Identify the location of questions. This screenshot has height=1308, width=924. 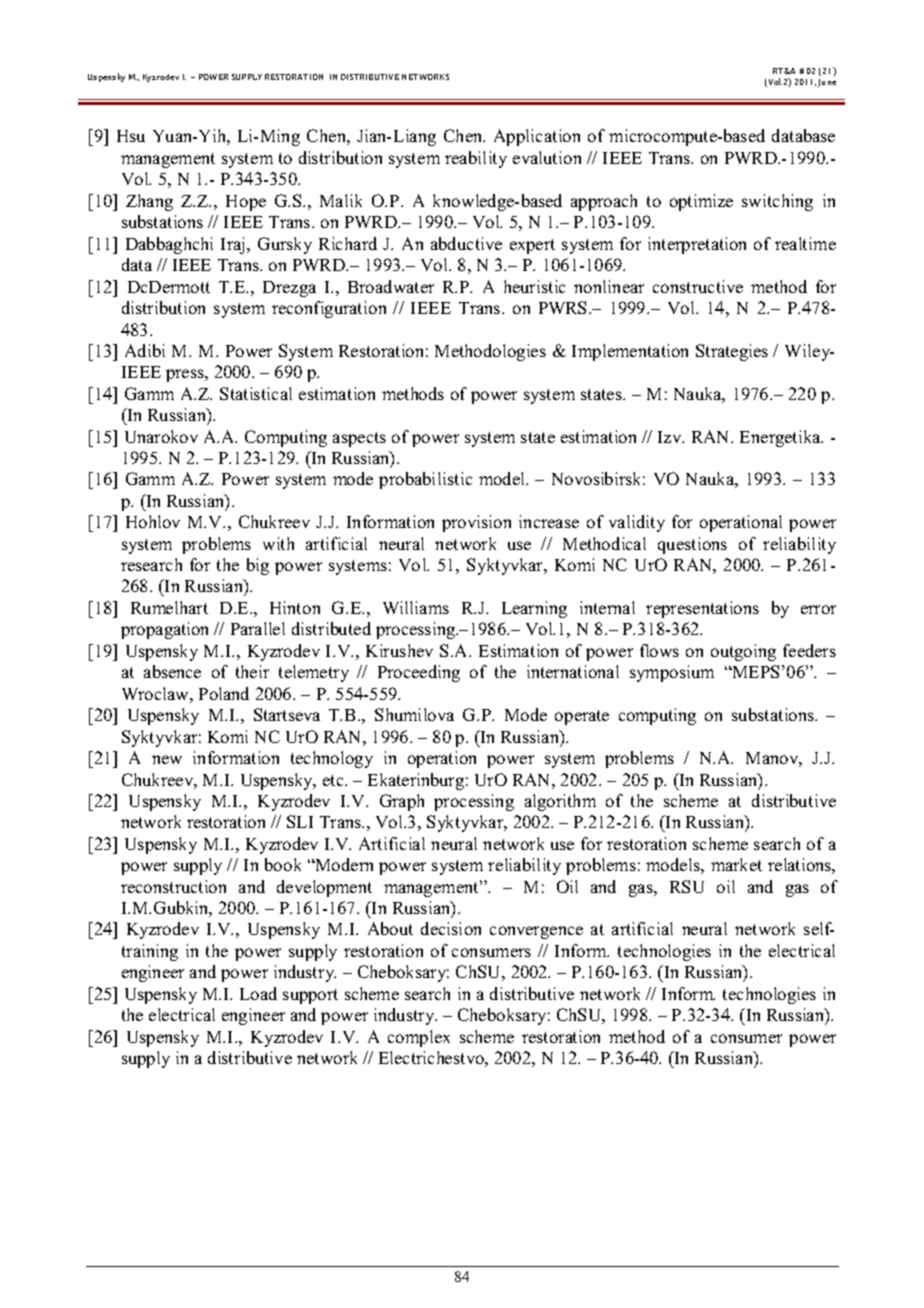
(692, 545).
